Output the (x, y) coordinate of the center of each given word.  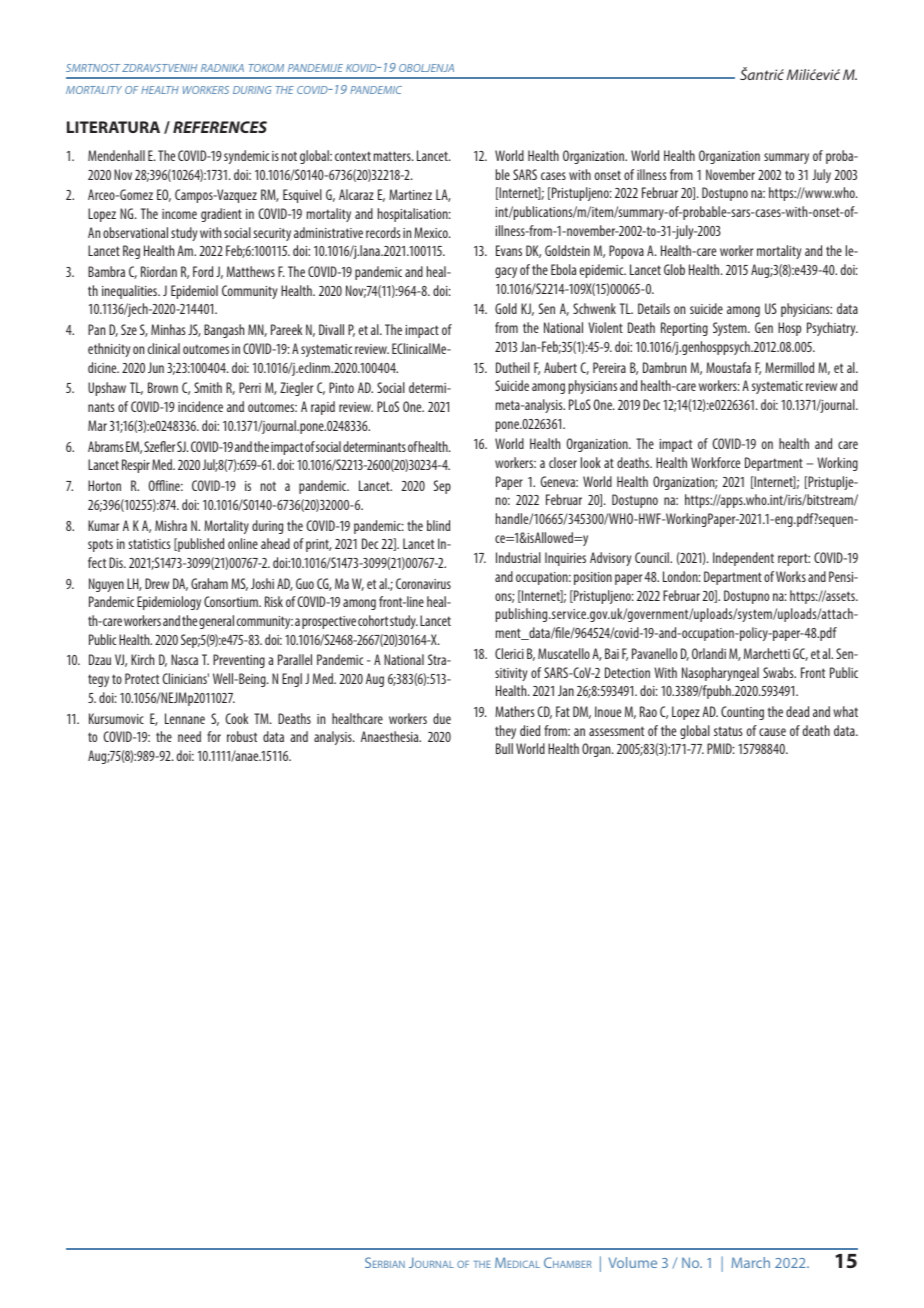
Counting (742, 713)
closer (563, 462)
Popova (626, 252)
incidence (200, 406)
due (442, 718)
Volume (633, 1262)
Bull (504, 748)
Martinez (410, 194)
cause (772, 732)
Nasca (184, 659)
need (189, 736)
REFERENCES (220, 127)
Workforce (715, 462)
